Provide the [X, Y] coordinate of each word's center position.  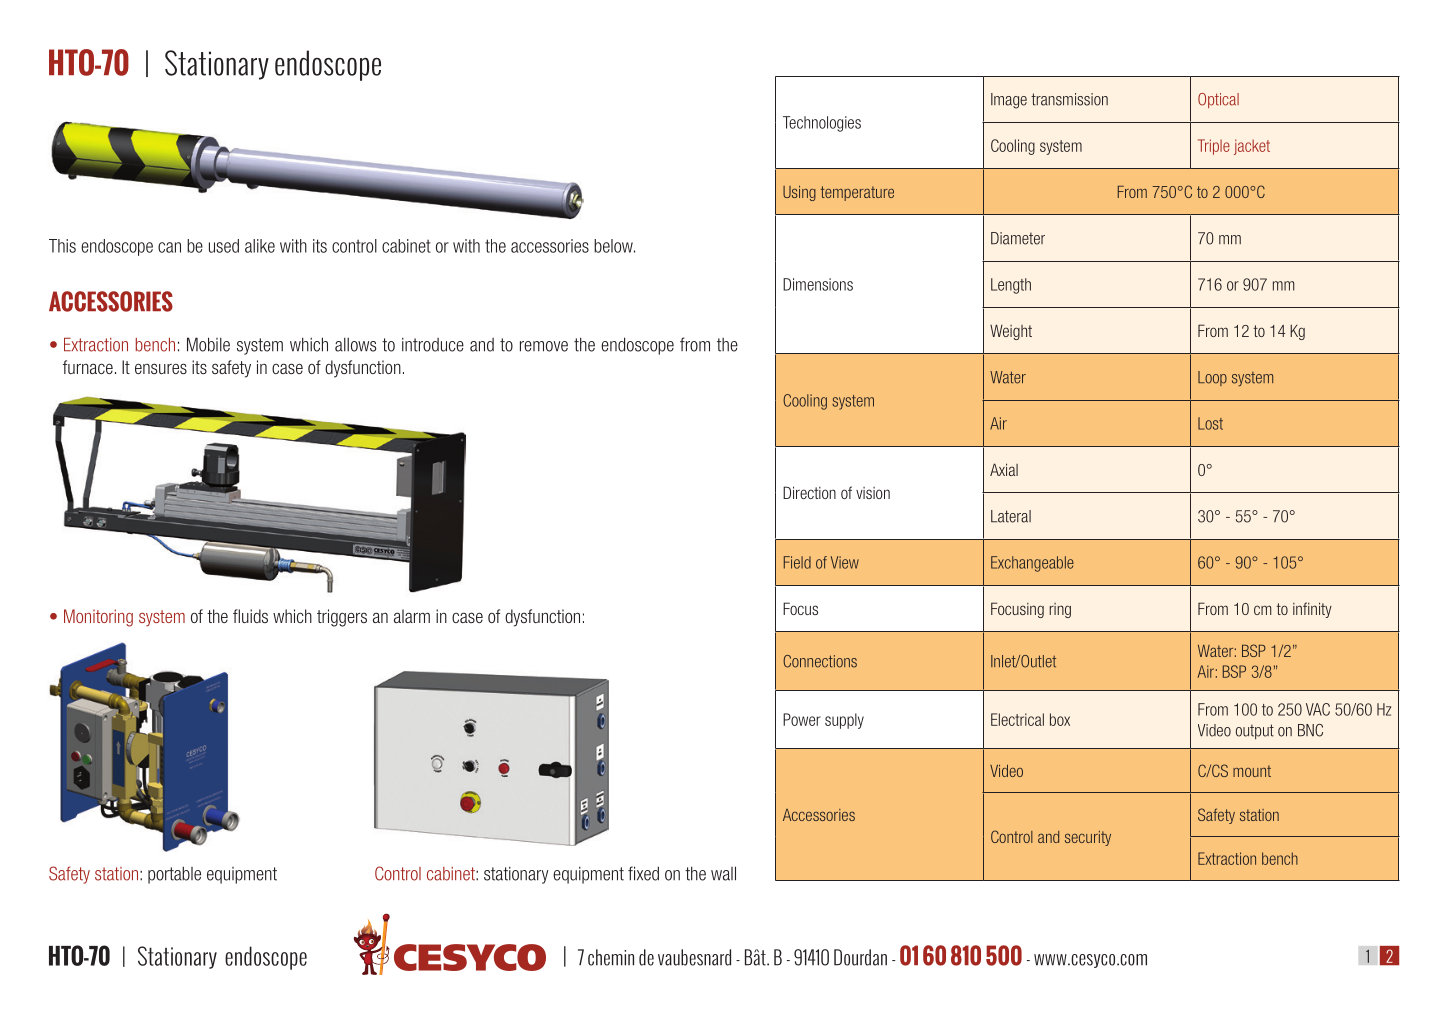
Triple [1214, 147]
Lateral [1011, 516]
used [224, 246]
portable [174, 875]
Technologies [822, 124]
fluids [250, 616]
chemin [611, 957]
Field [797, 562]
